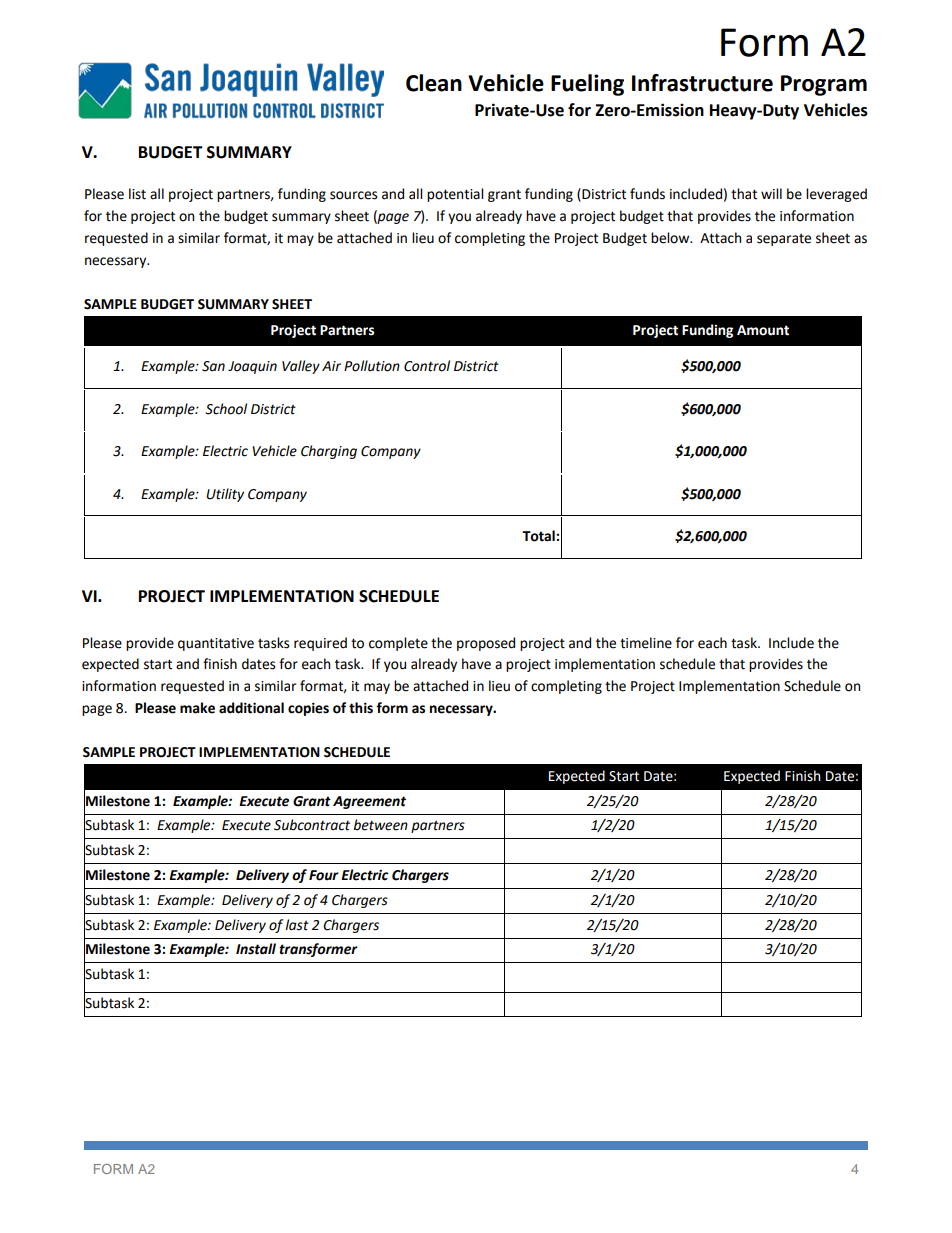  I want to click on Total, so click(538, 536).
